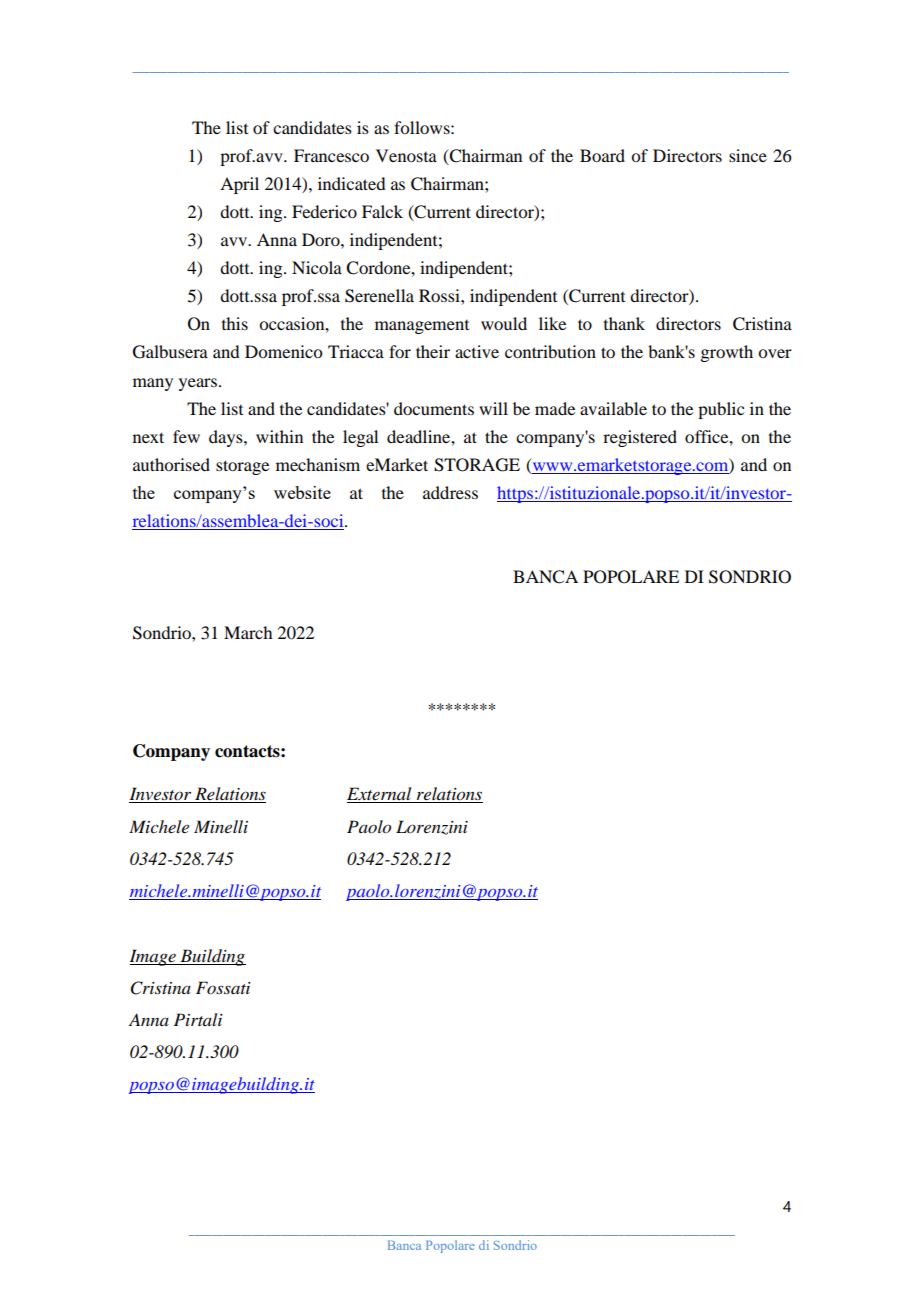 The image size is (924, 1309). What do you see at coordinates (640, 438) in the page?
I see `registered` at bounding box center [640, 438].
